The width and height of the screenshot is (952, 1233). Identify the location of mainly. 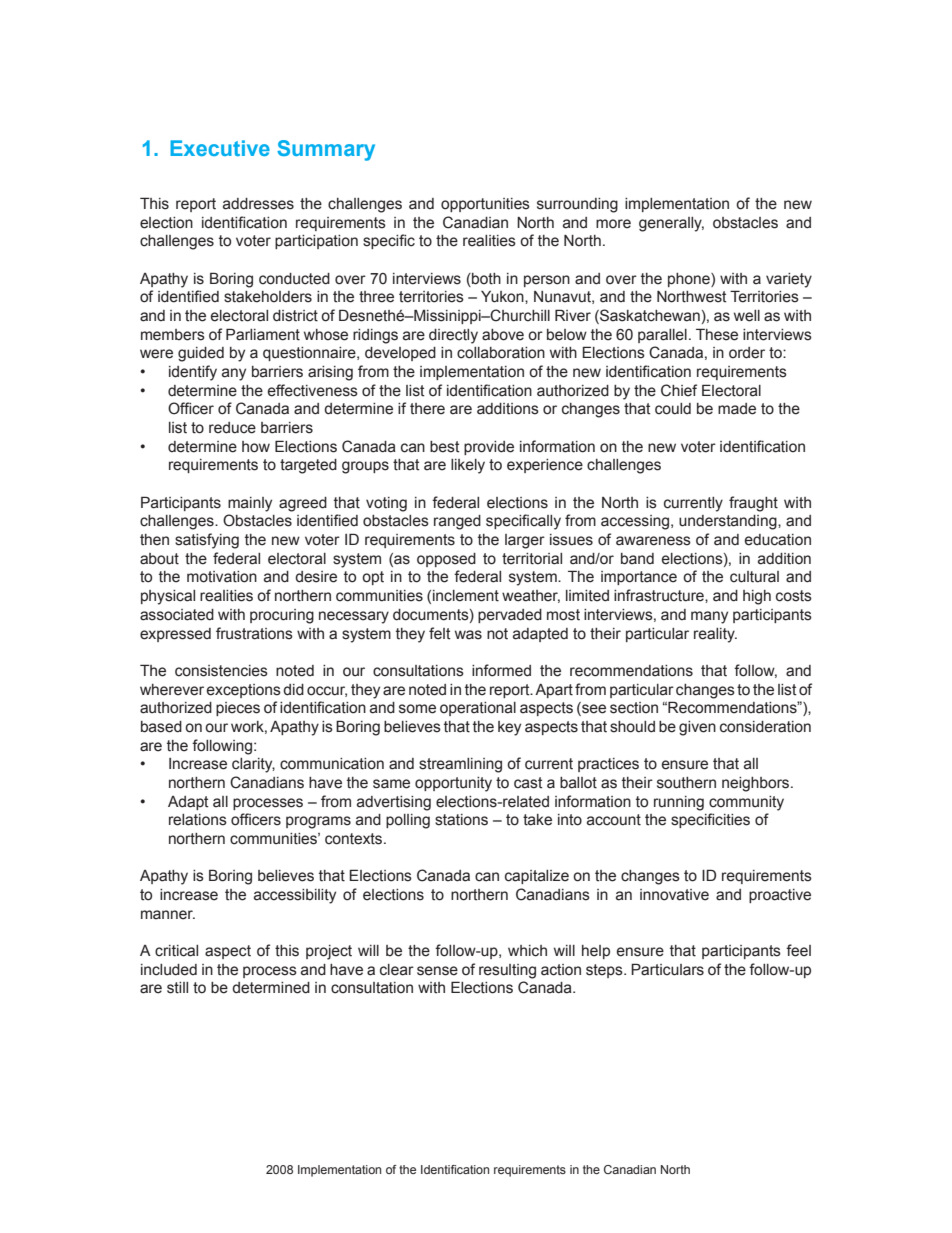
(250, 504).
